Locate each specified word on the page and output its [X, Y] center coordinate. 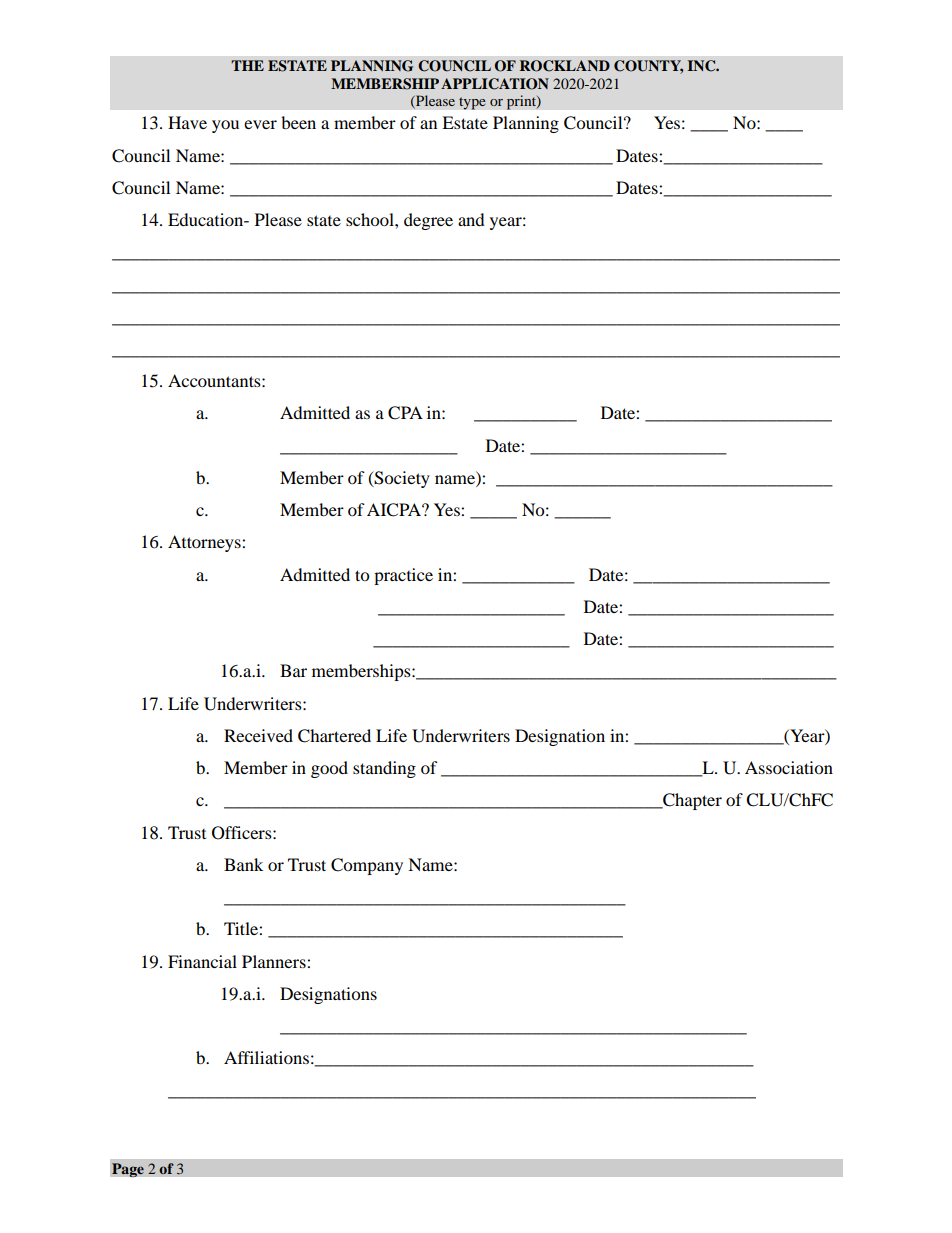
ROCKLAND [565, 66]
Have [187, 122]
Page [128, 1170]
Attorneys [205, 543]
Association [789, 767]
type [472, 103]
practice [403, 576]
